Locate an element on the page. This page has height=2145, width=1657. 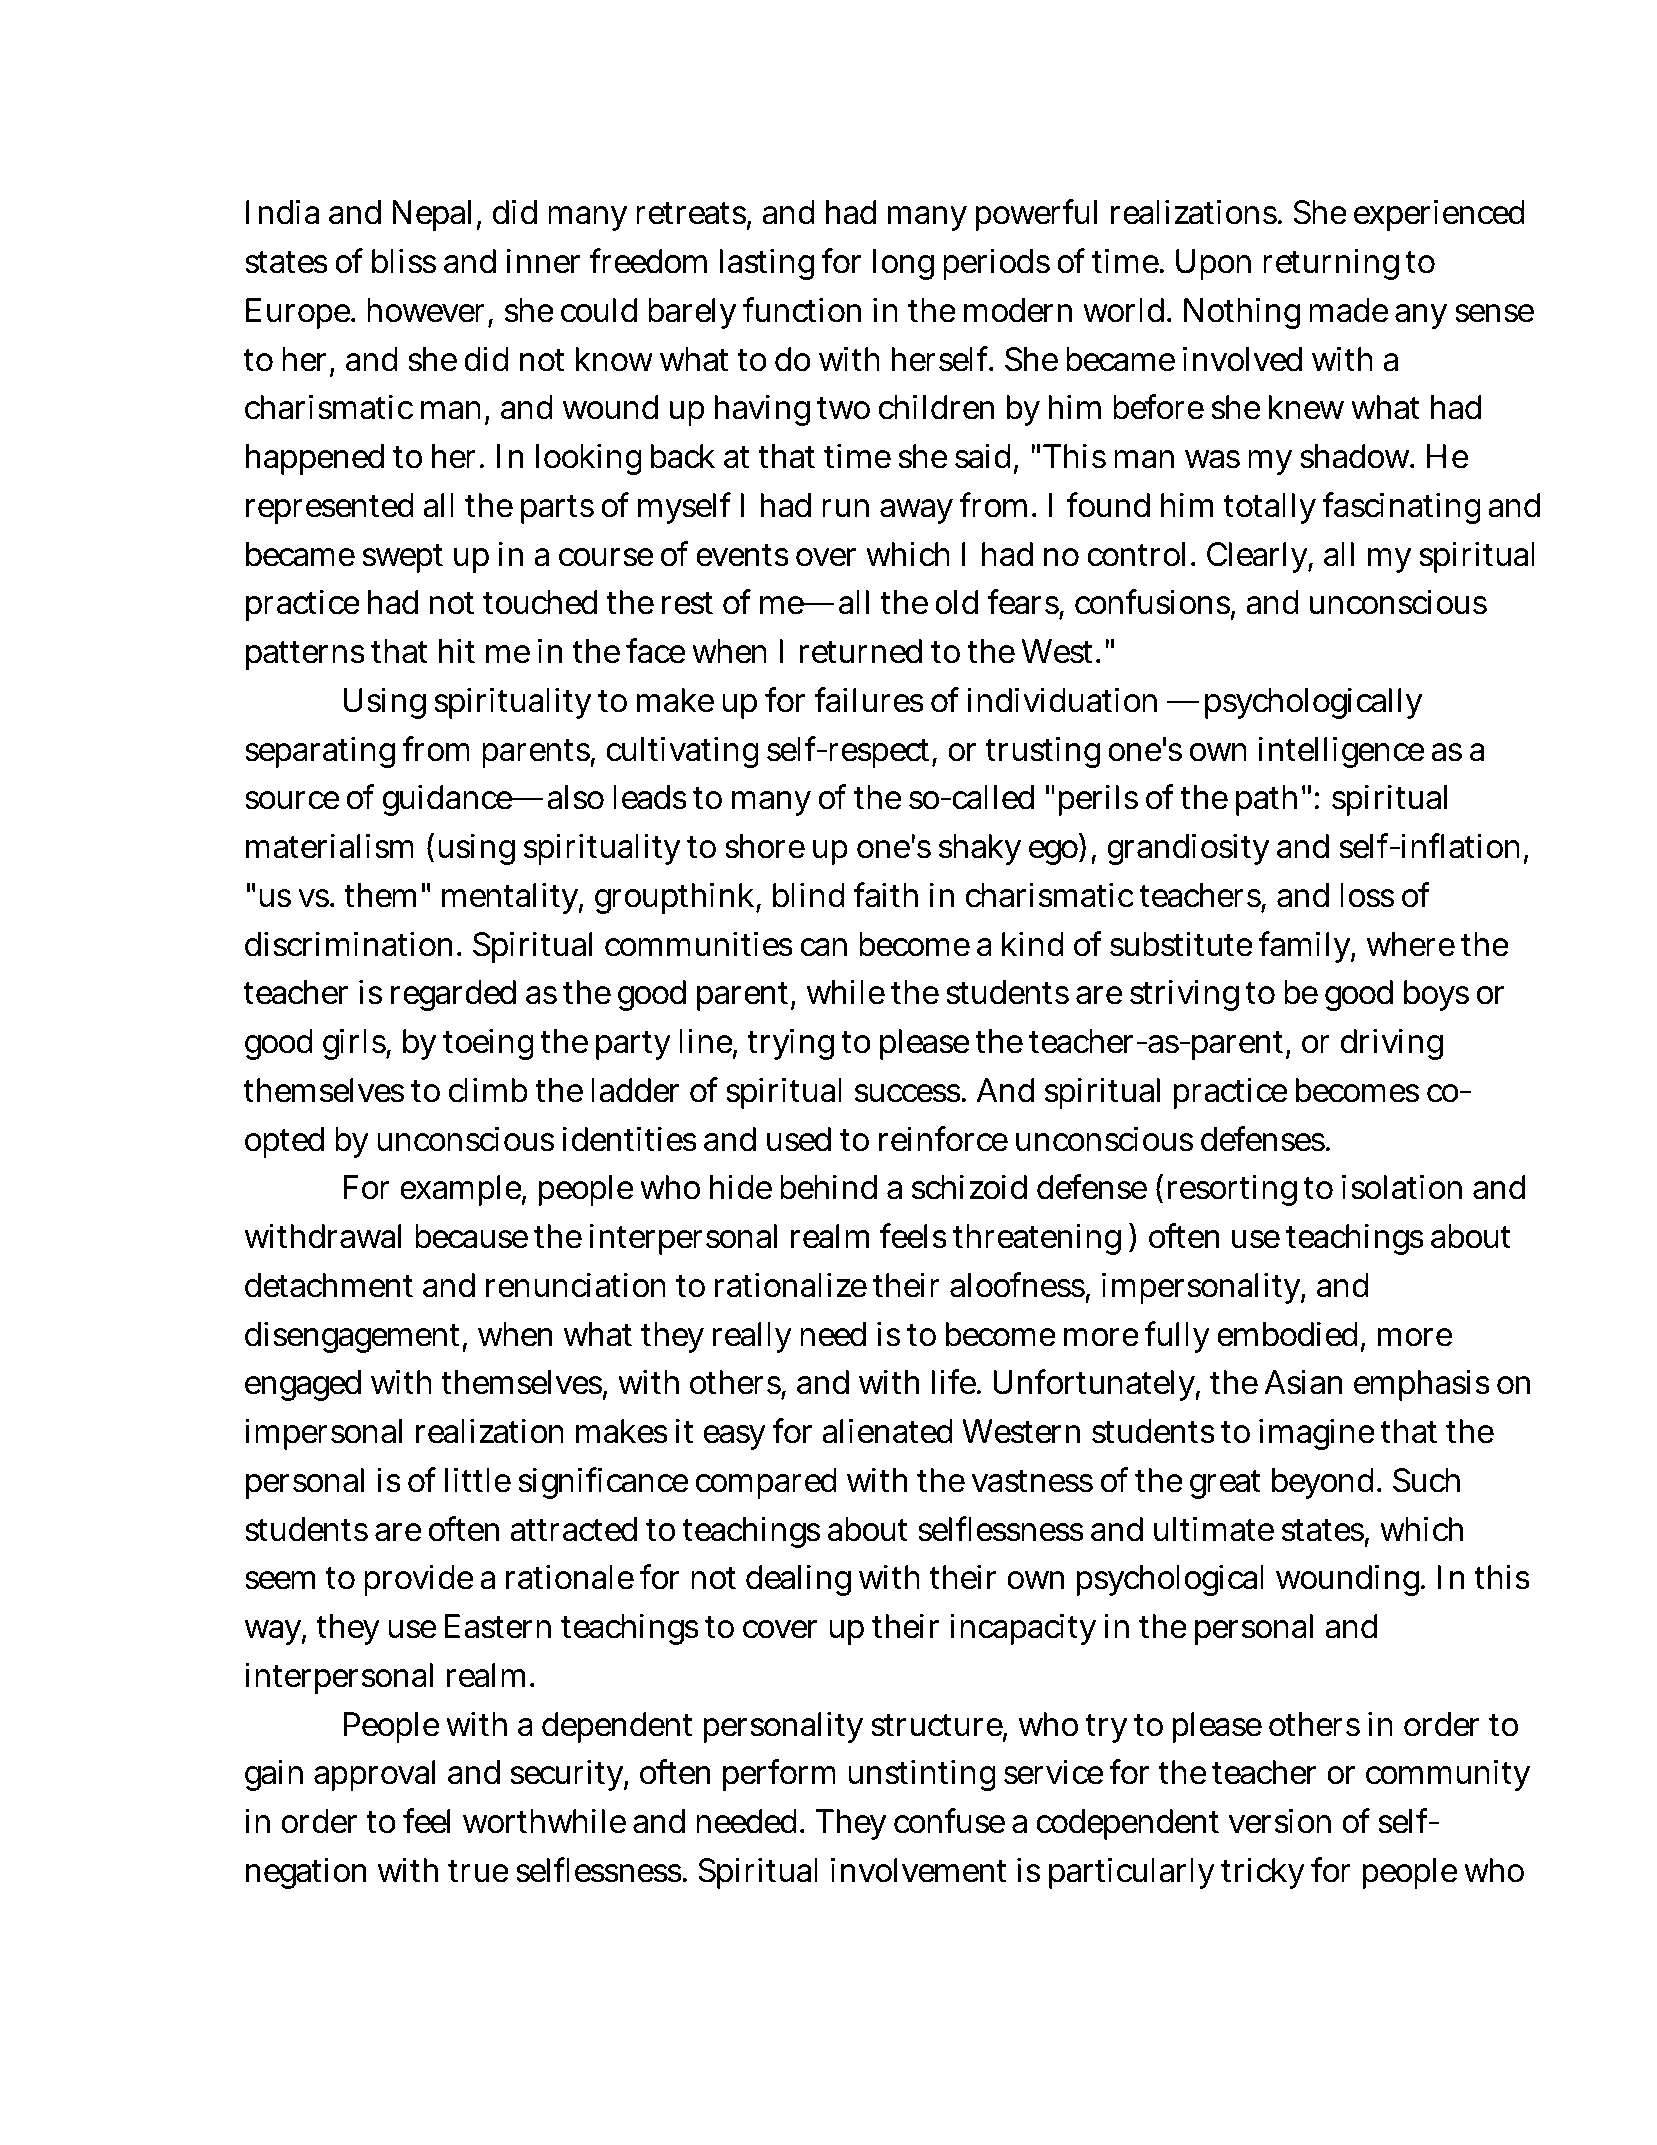
disengagement is located at coordinates (354, 1337).
